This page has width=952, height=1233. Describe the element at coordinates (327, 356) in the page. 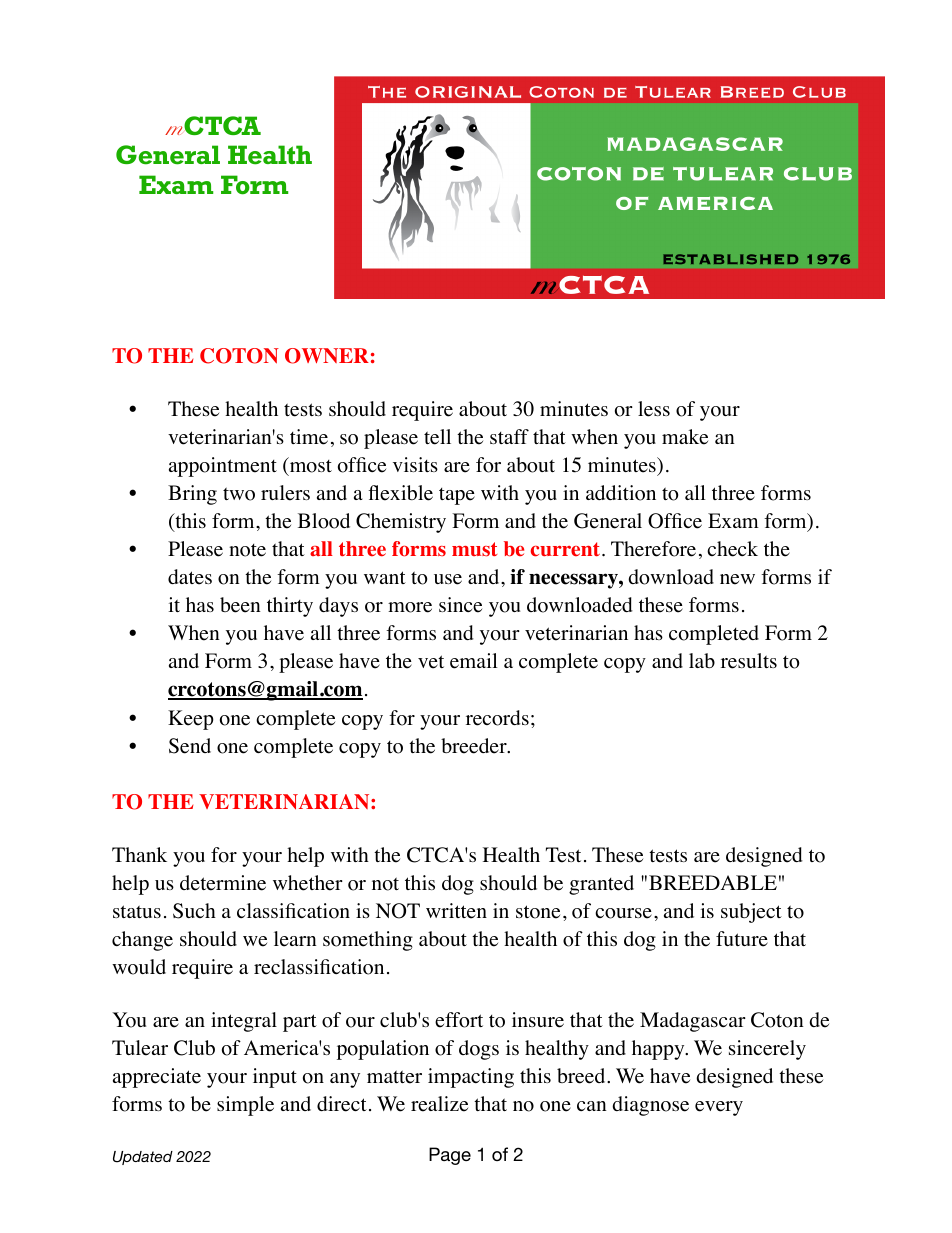

I see `OWNER` at that location.
